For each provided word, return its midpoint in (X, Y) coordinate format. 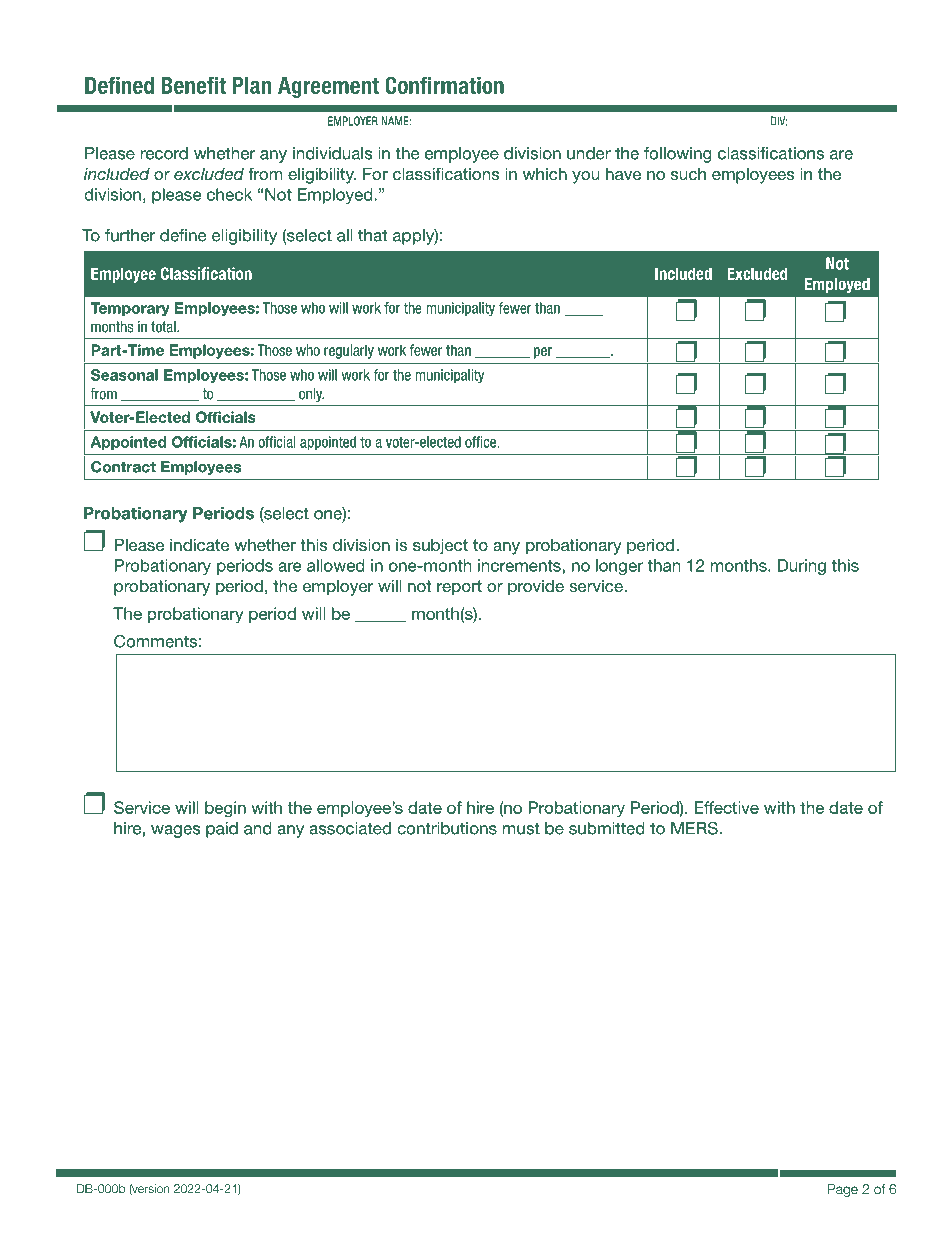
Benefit (193, 85)
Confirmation (444, 85)
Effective (727, 807)
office (482, 442)
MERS (695, 828)
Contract (123, 467)
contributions (447, 828)
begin (225, 809)
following (678, 155)
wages (176, 831)
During (802, 567)
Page (843, 1190)
